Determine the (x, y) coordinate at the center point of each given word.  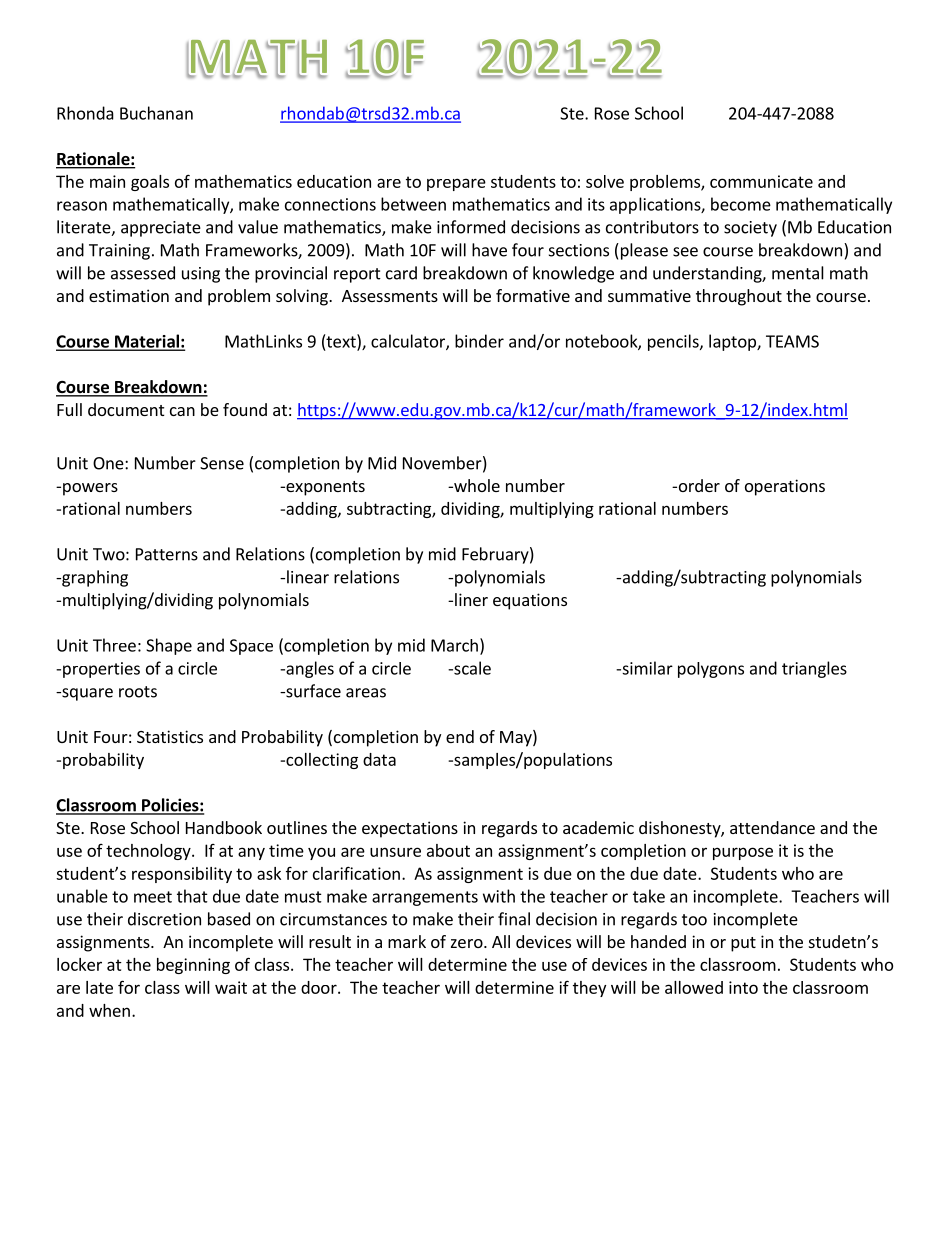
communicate (761, 181)
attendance (772, 827)
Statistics (170, 736)
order (698, 485)
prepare (456, 184)
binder (479, 341)
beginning (193, 966)
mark (407, 941)
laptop (733, 342)
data (379, 759)
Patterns (167, 554)
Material (147, 342)
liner (471, 599)
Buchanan (156, 113)
